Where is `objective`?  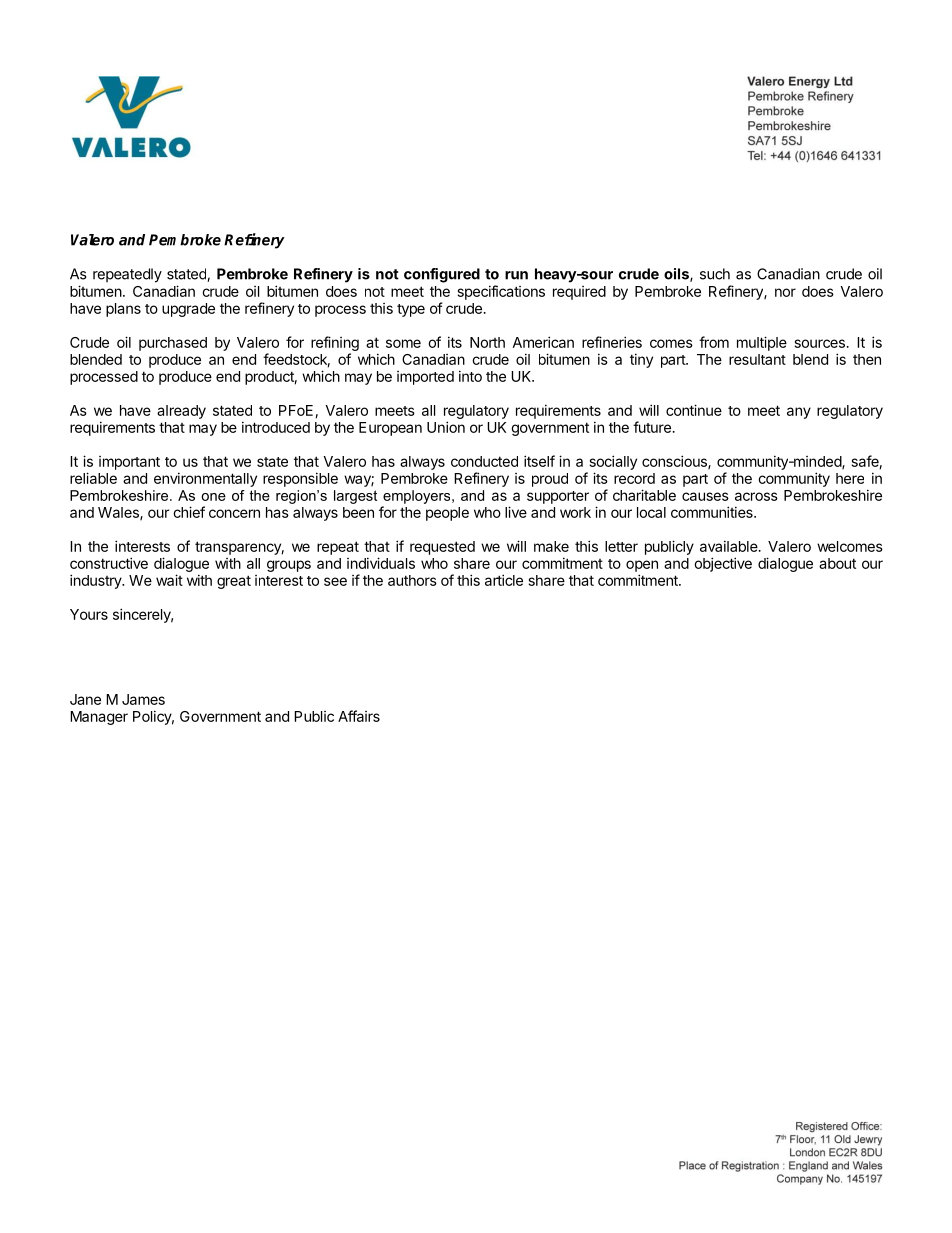
objective is located at coordinates (723, 564).
